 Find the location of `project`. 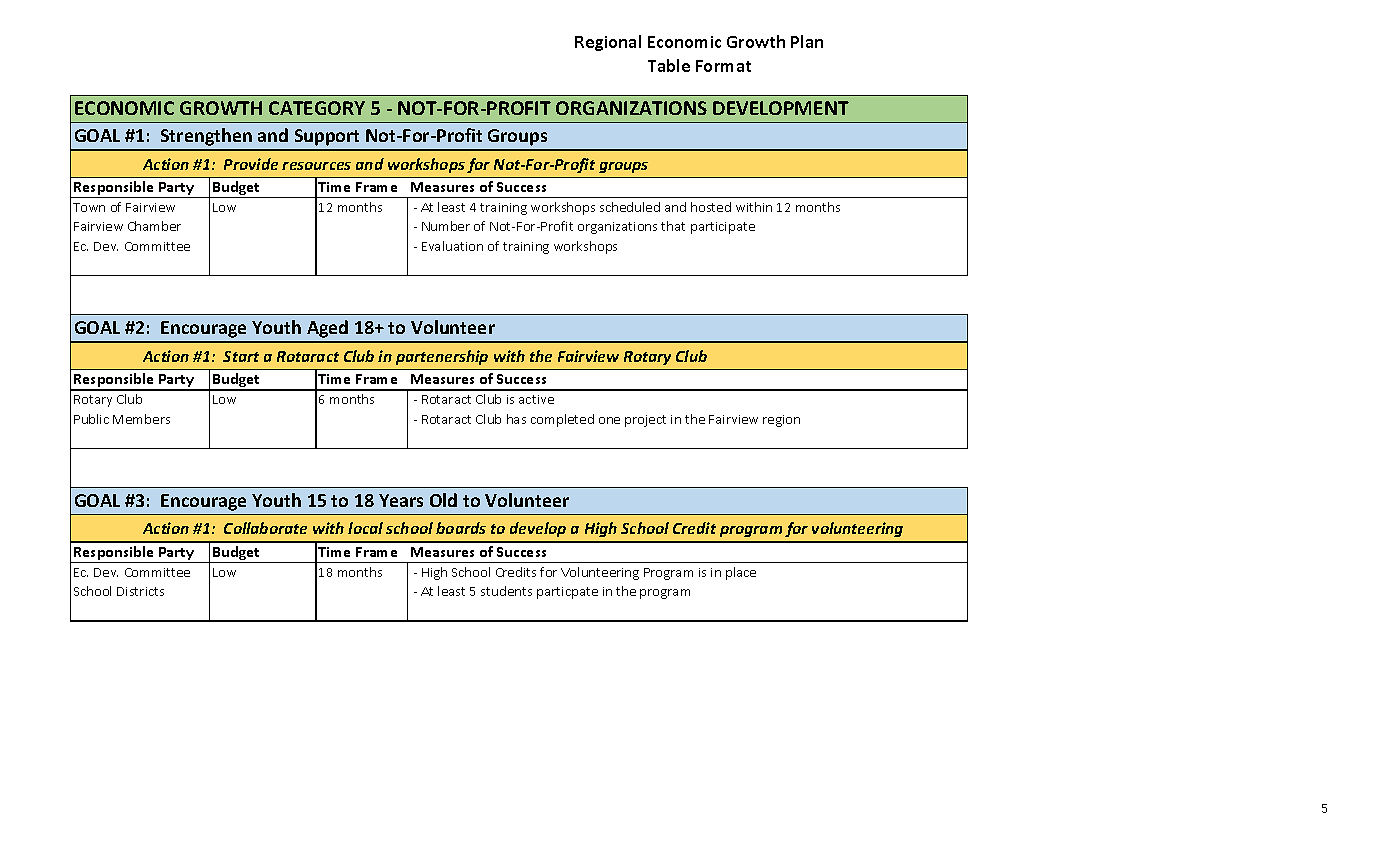

project is located at coordinates (645, 421).
